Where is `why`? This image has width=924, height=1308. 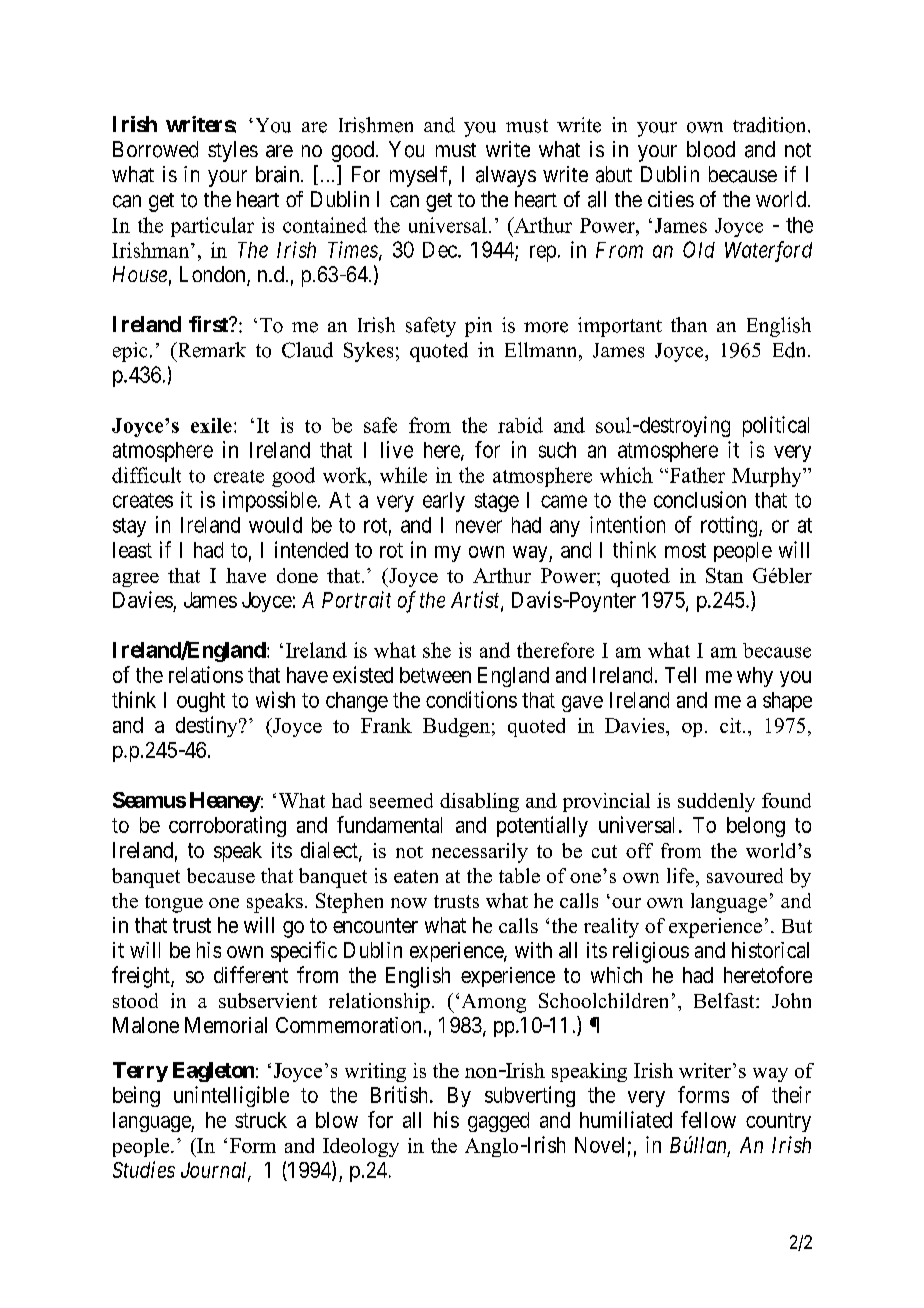
why is located at coordinates (755, 677).
